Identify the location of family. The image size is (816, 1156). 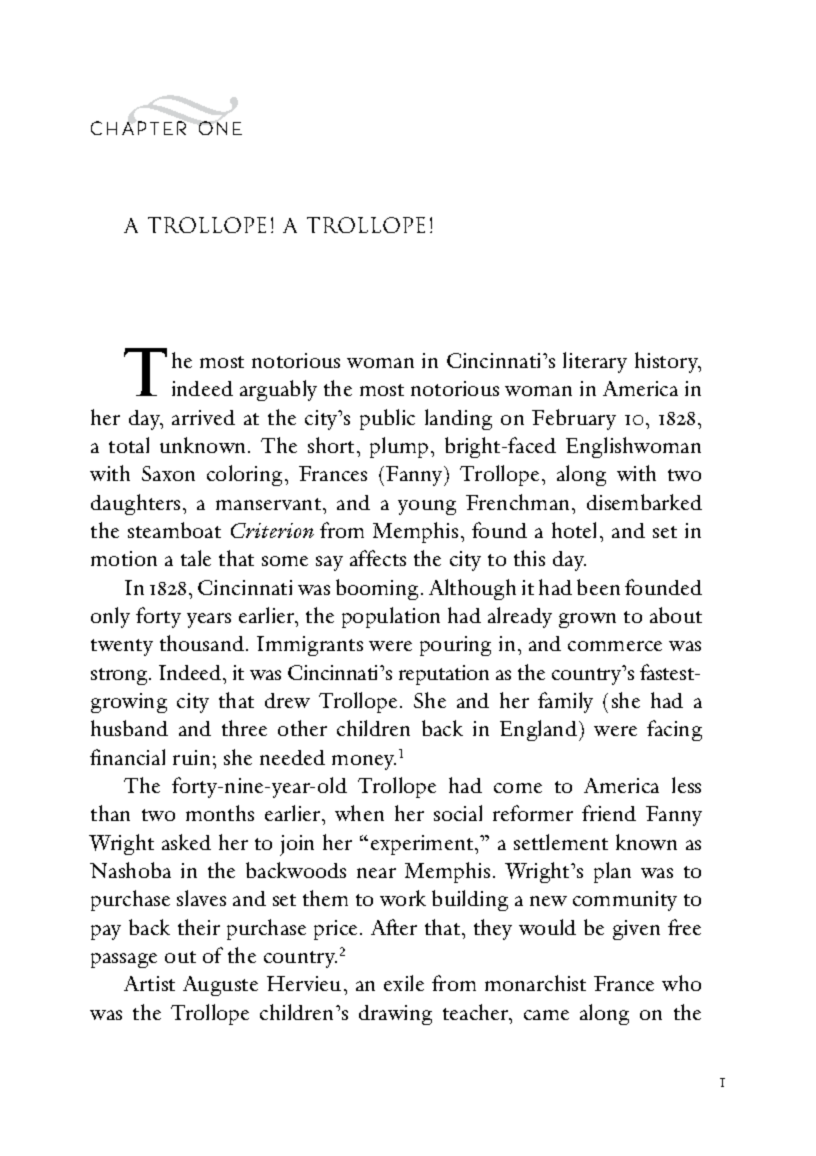
(565, 702).
